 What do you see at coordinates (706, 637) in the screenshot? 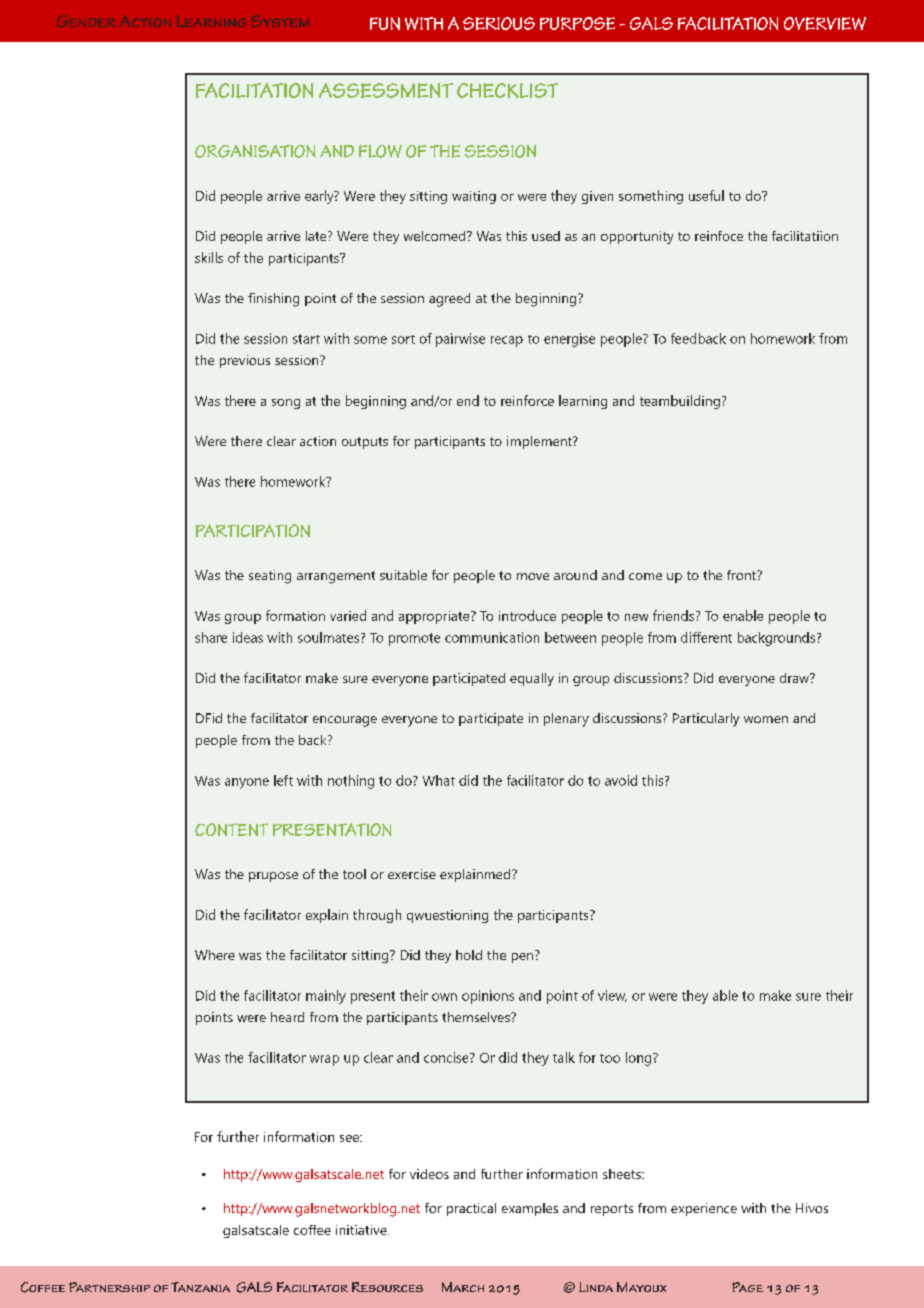
I see `different` at bounding box center [706, 637].
